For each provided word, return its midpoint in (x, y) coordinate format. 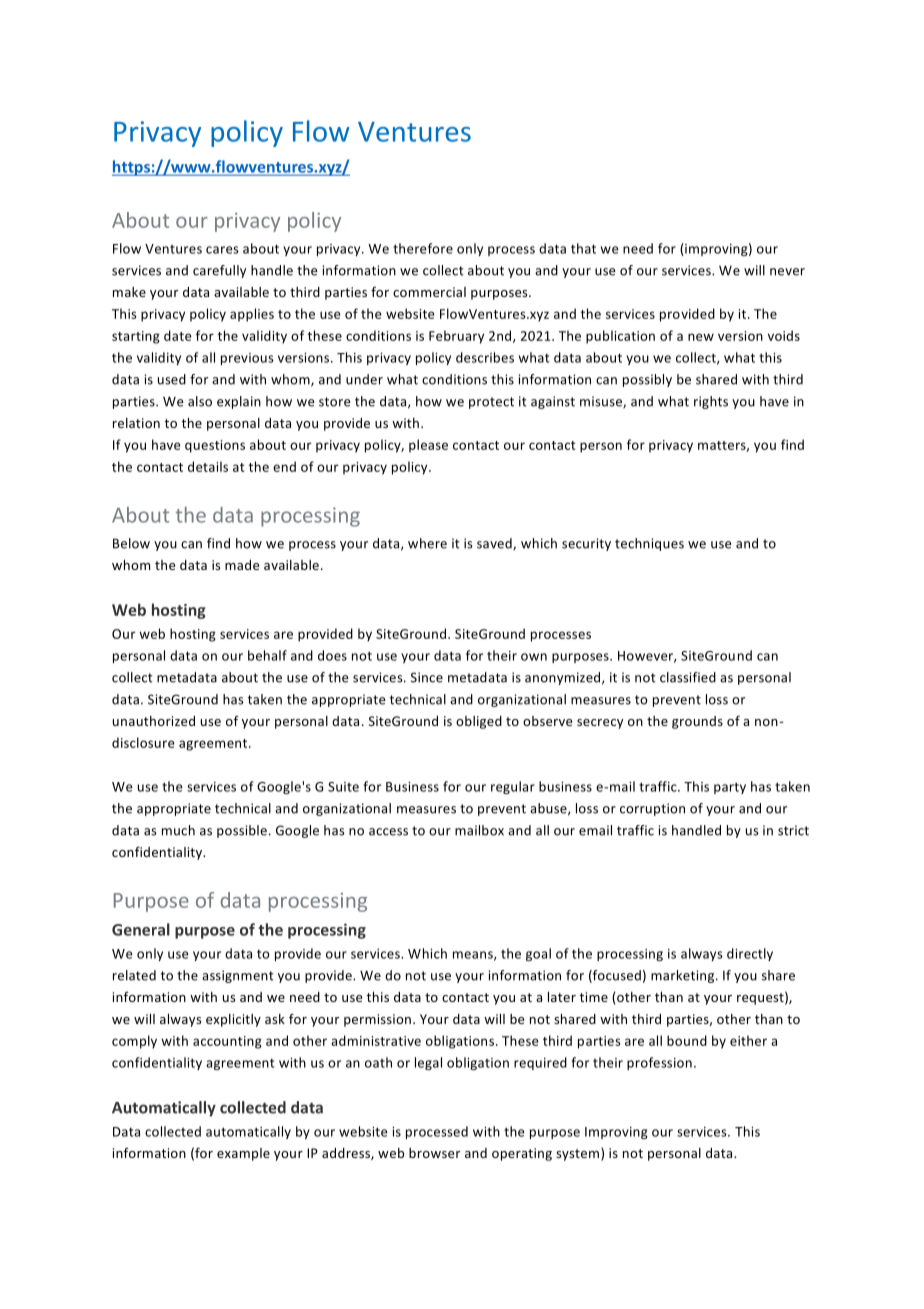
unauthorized (154, 721)
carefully (219, 271)
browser (434, 1153)
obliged (479, 722)
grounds (697, 722)
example (243, 1154)
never (787, 272)
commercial (429, 292)
